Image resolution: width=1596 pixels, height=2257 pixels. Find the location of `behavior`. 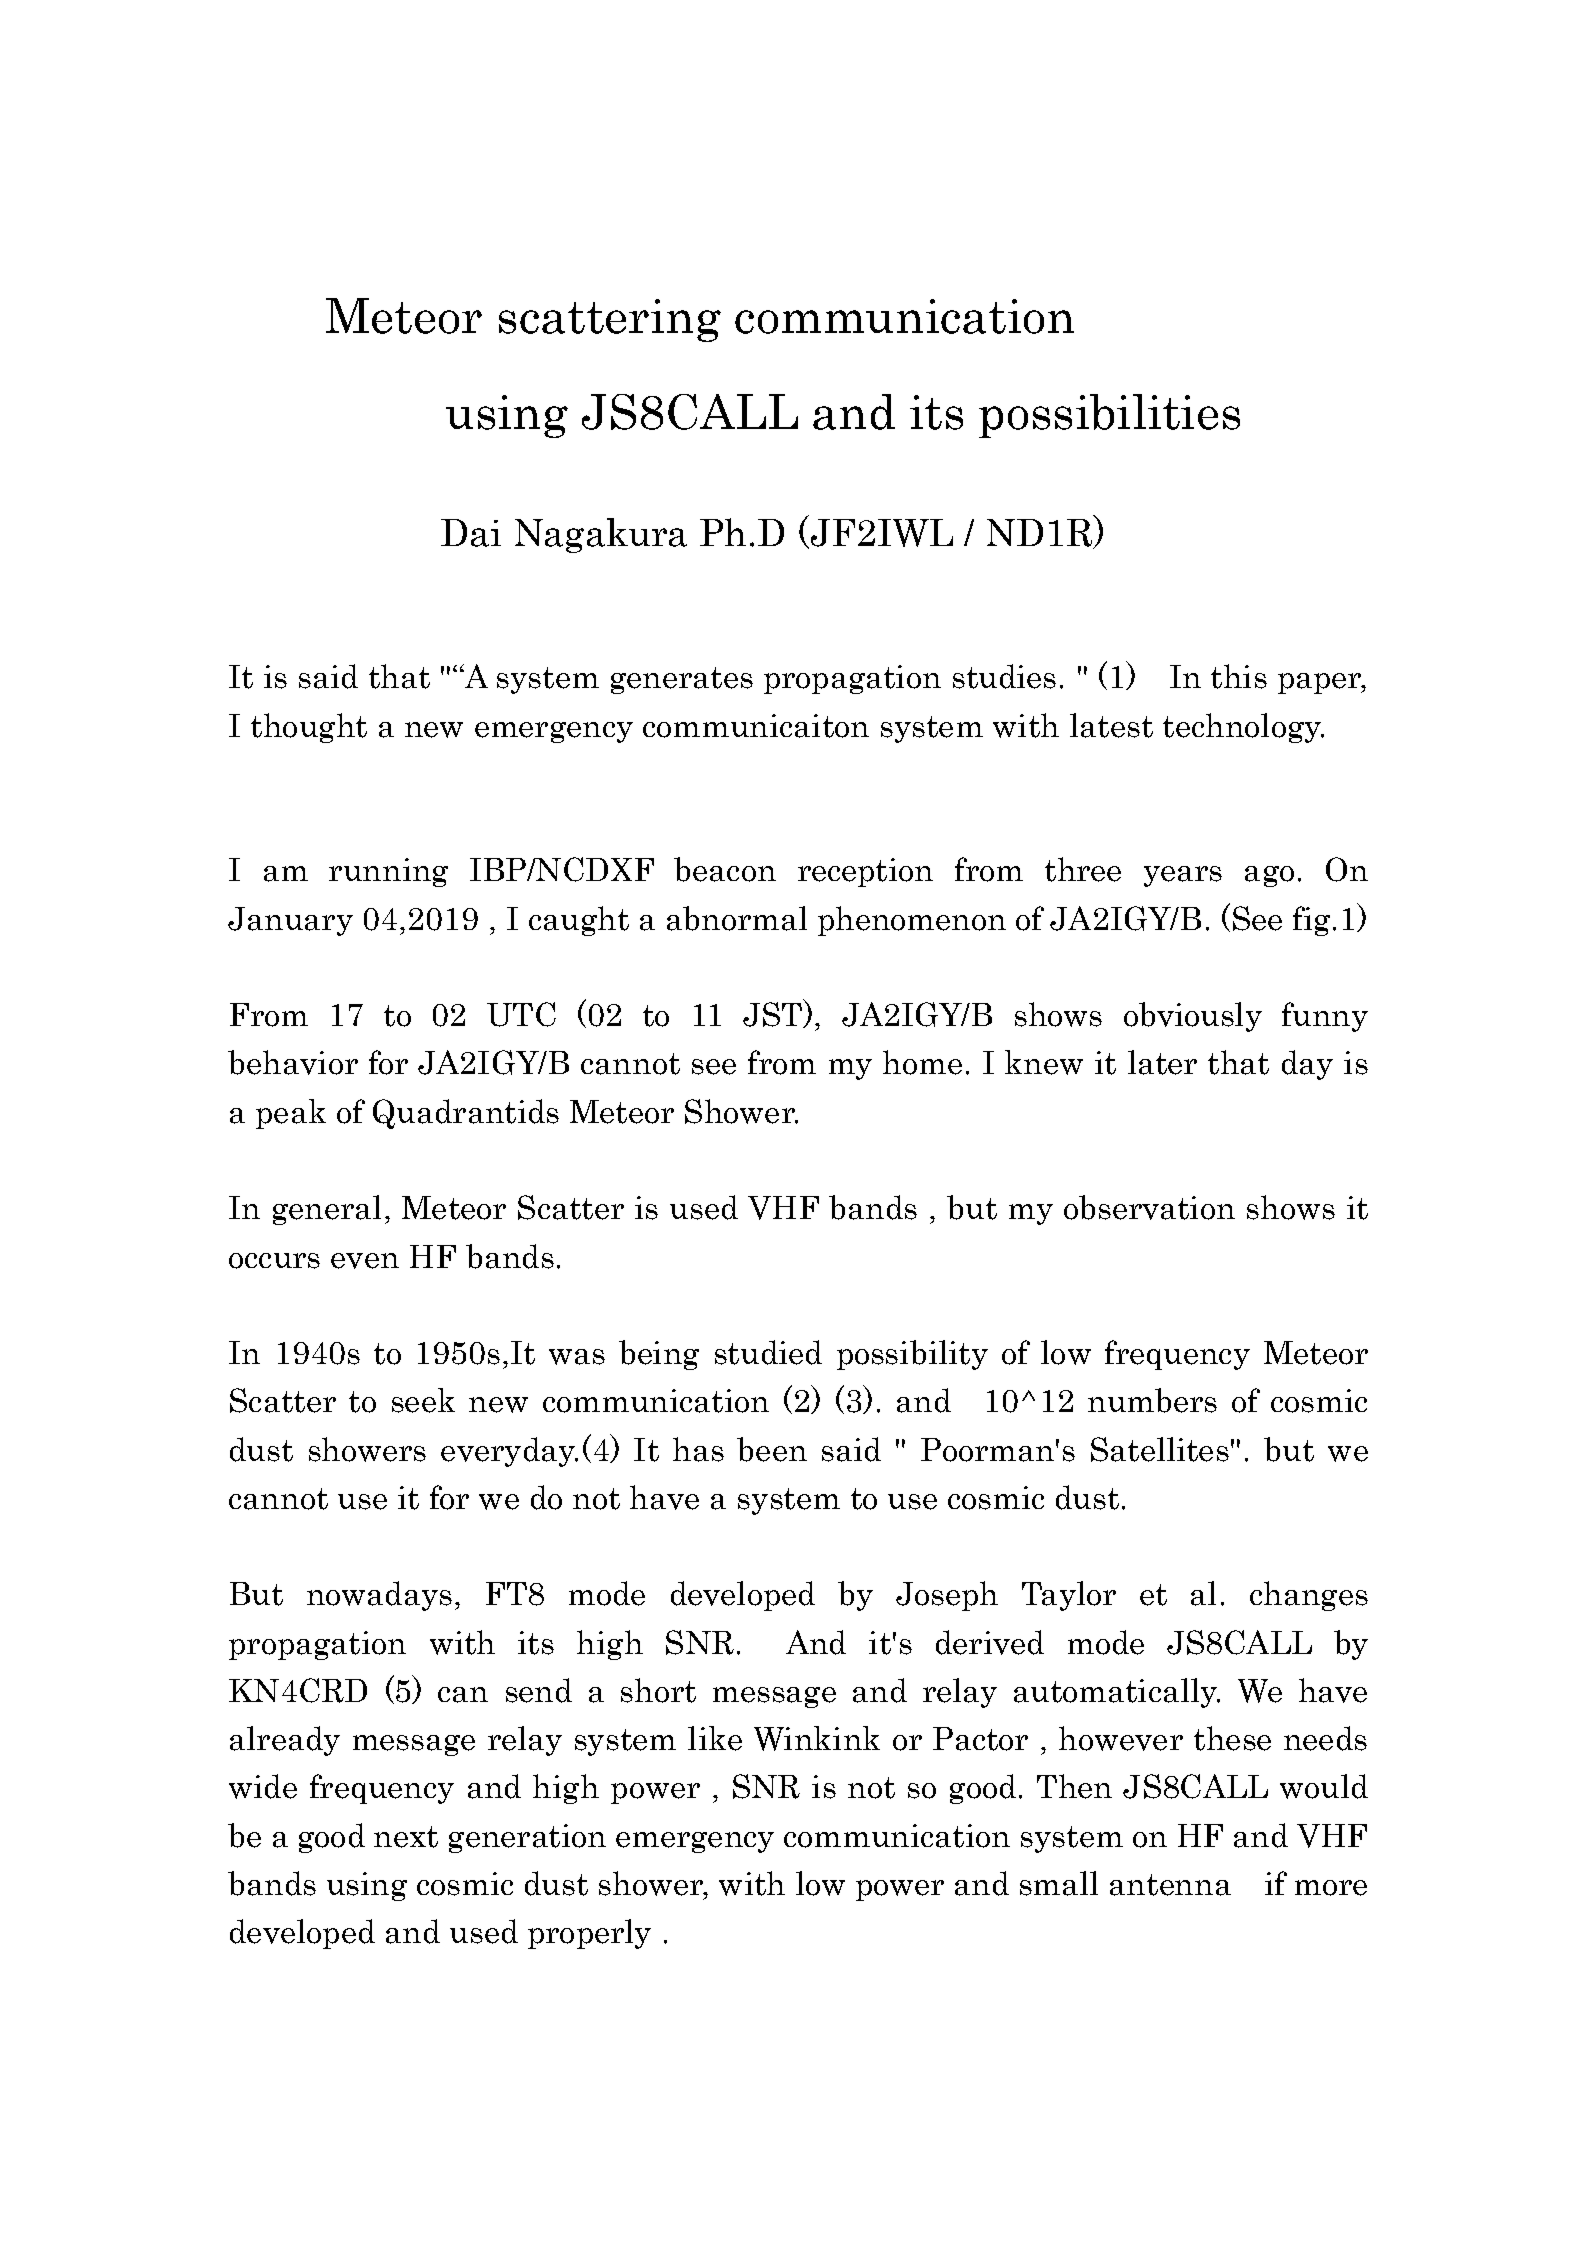

behavior is located at coordinates (293, 1062).
